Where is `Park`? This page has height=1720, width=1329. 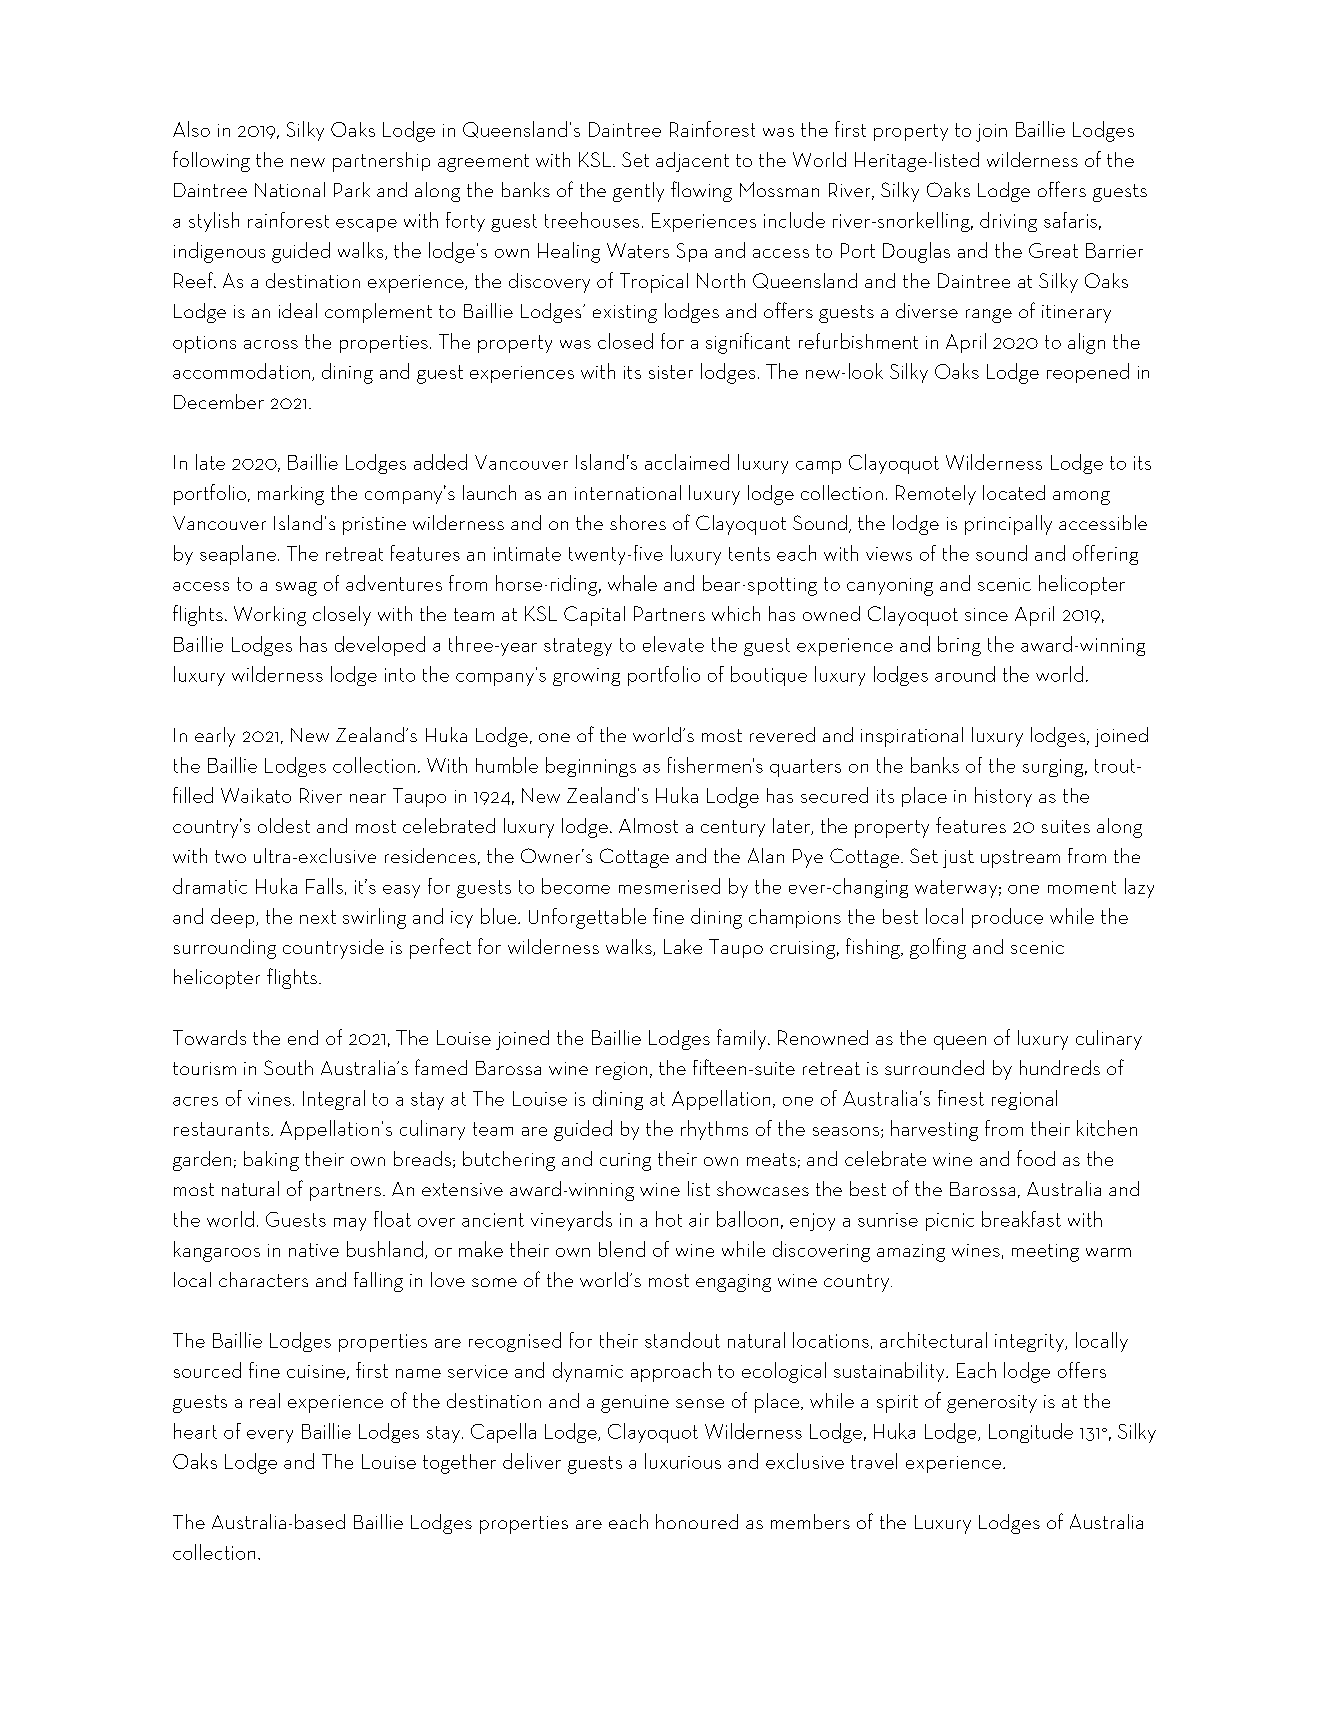 Park is located at coordinates (352, 189).
